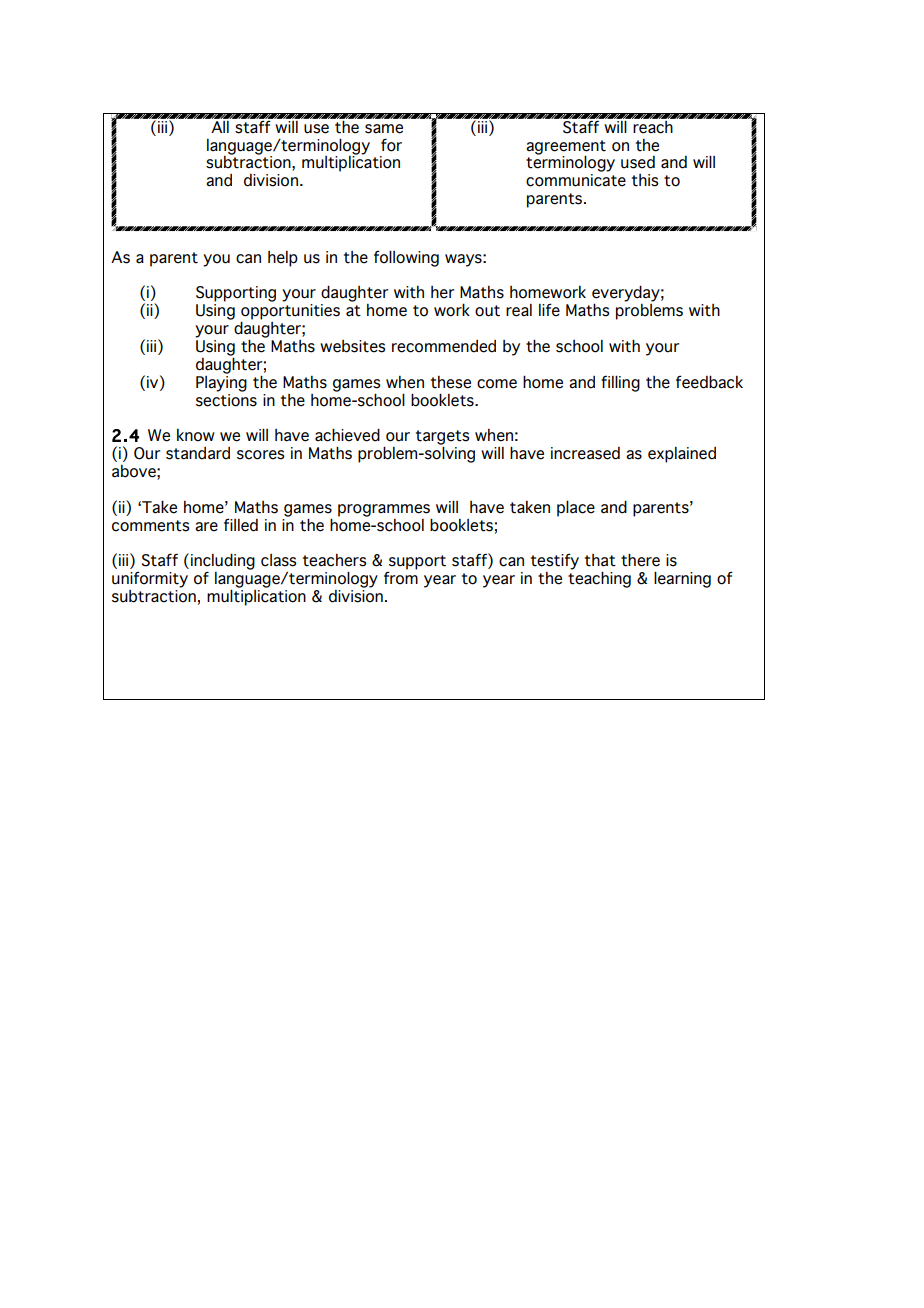  What do you see at coordinates (401, 578) in the image?
I see `from` at bounding box center [401, 578].
